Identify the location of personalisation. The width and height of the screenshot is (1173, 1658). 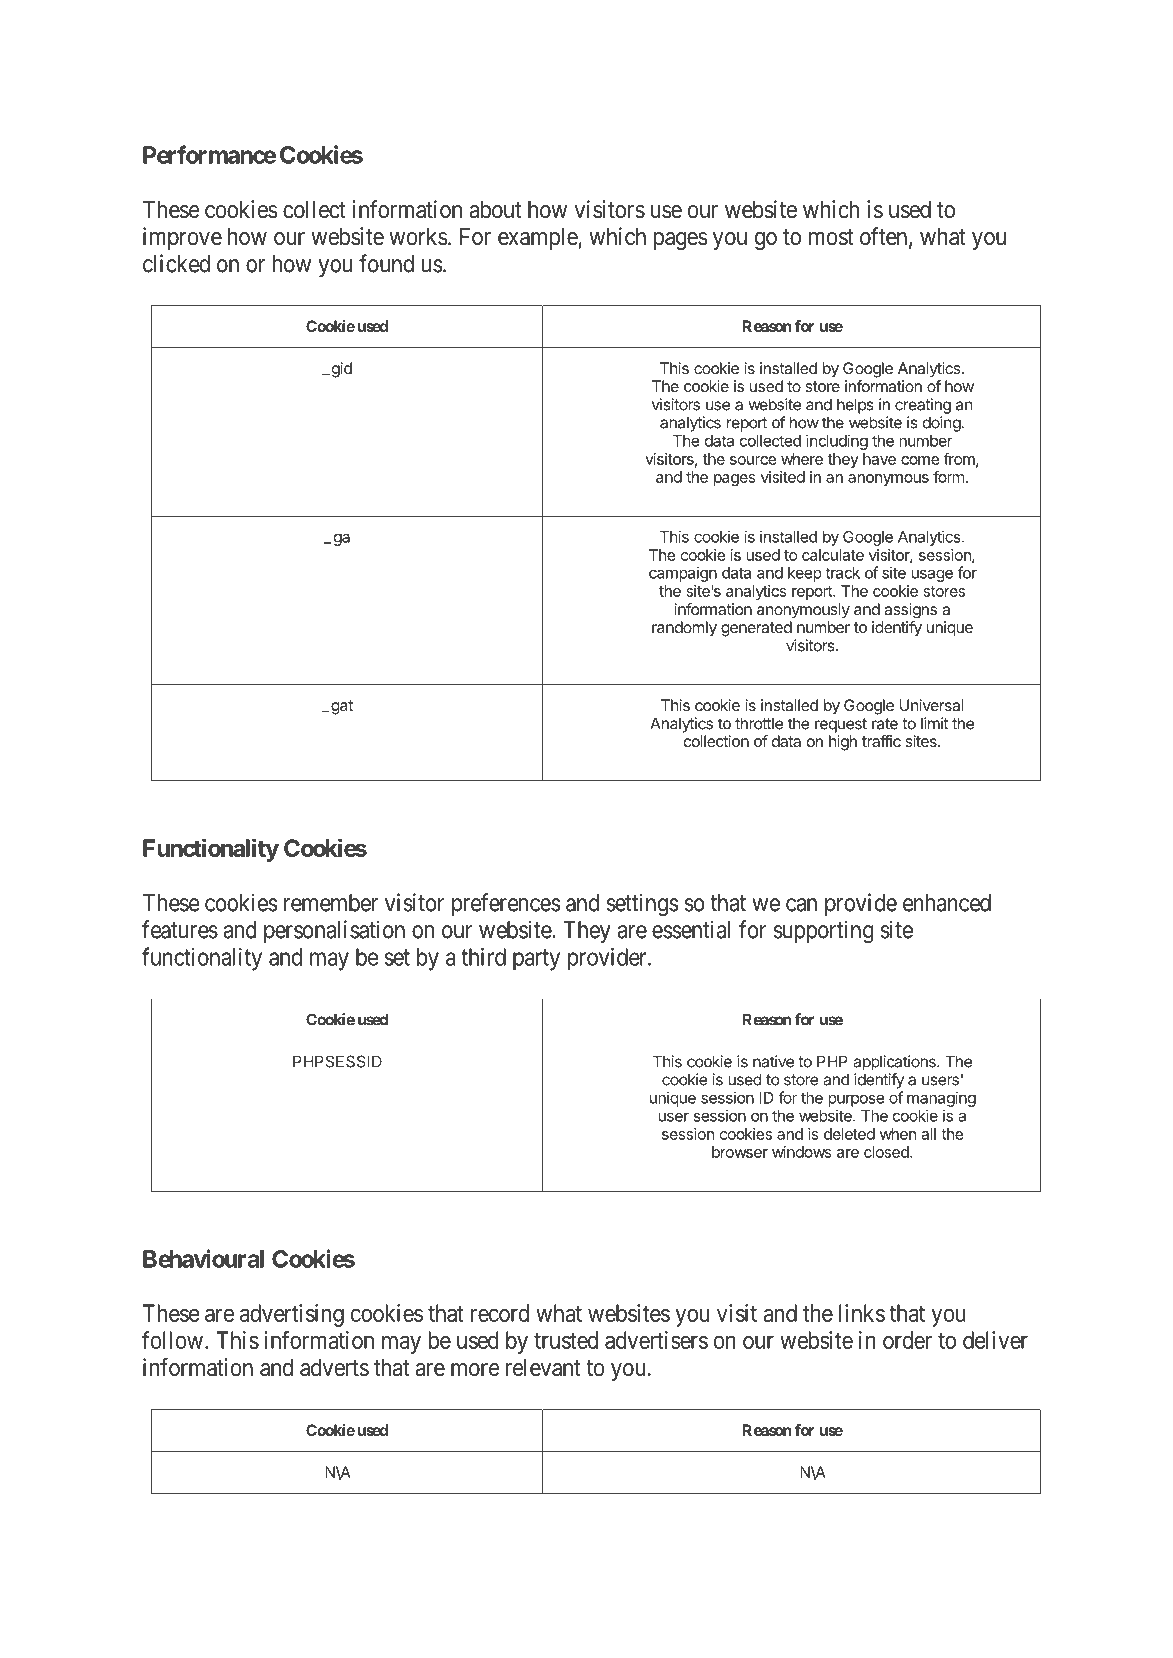
(334, 931).
